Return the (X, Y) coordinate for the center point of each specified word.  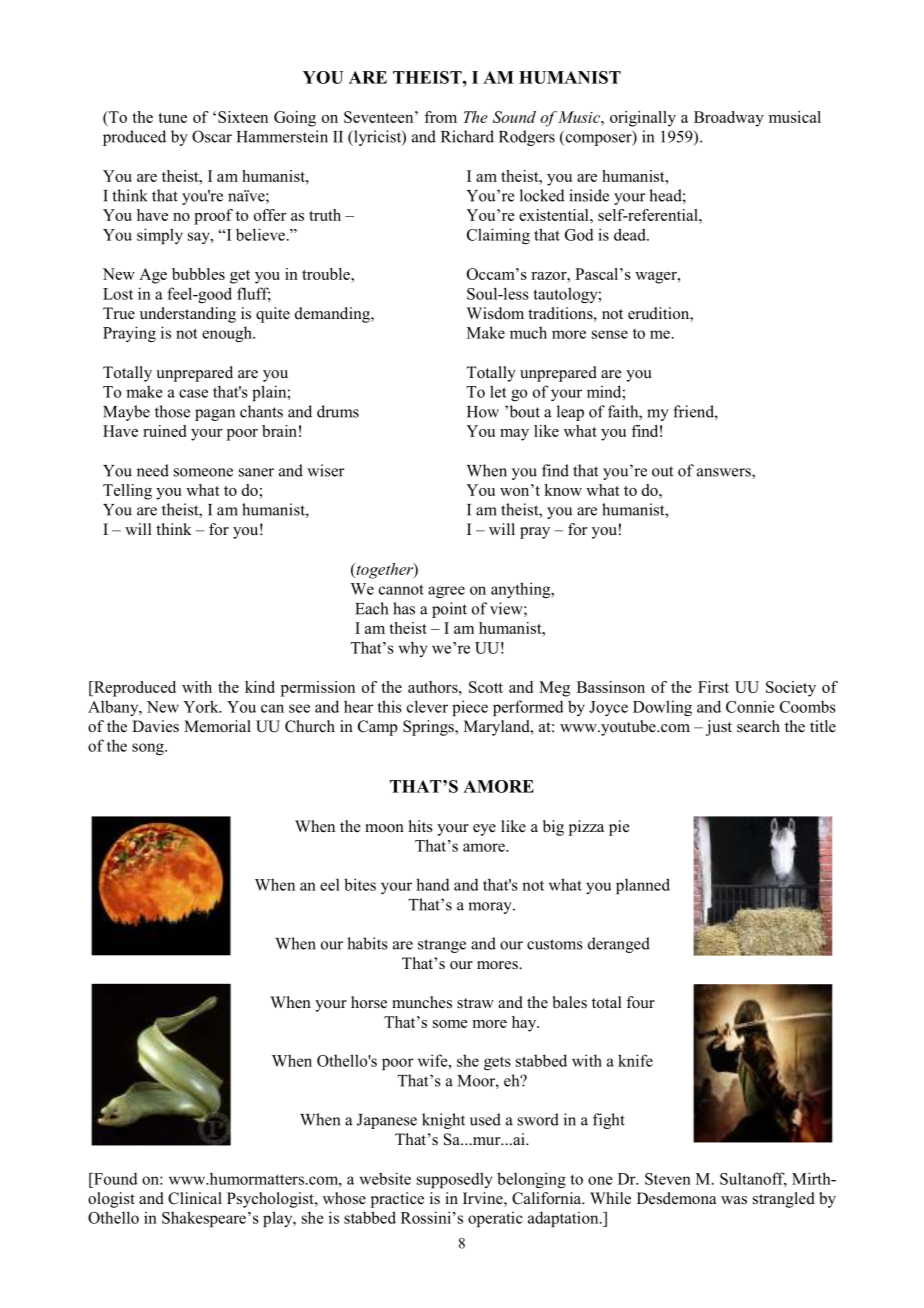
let (498, 391)
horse (369, 1002)
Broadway (729, 119)
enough (228, 334)
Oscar (212, 136)
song (149, 749)
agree (446, 592)
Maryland (498, 728)
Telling (127, 492)
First (713, 687)
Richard (467, 136)
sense (610, 334)
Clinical (195, 1198)
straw (475, 1003)
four (640, 1002)
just (719, 728)
